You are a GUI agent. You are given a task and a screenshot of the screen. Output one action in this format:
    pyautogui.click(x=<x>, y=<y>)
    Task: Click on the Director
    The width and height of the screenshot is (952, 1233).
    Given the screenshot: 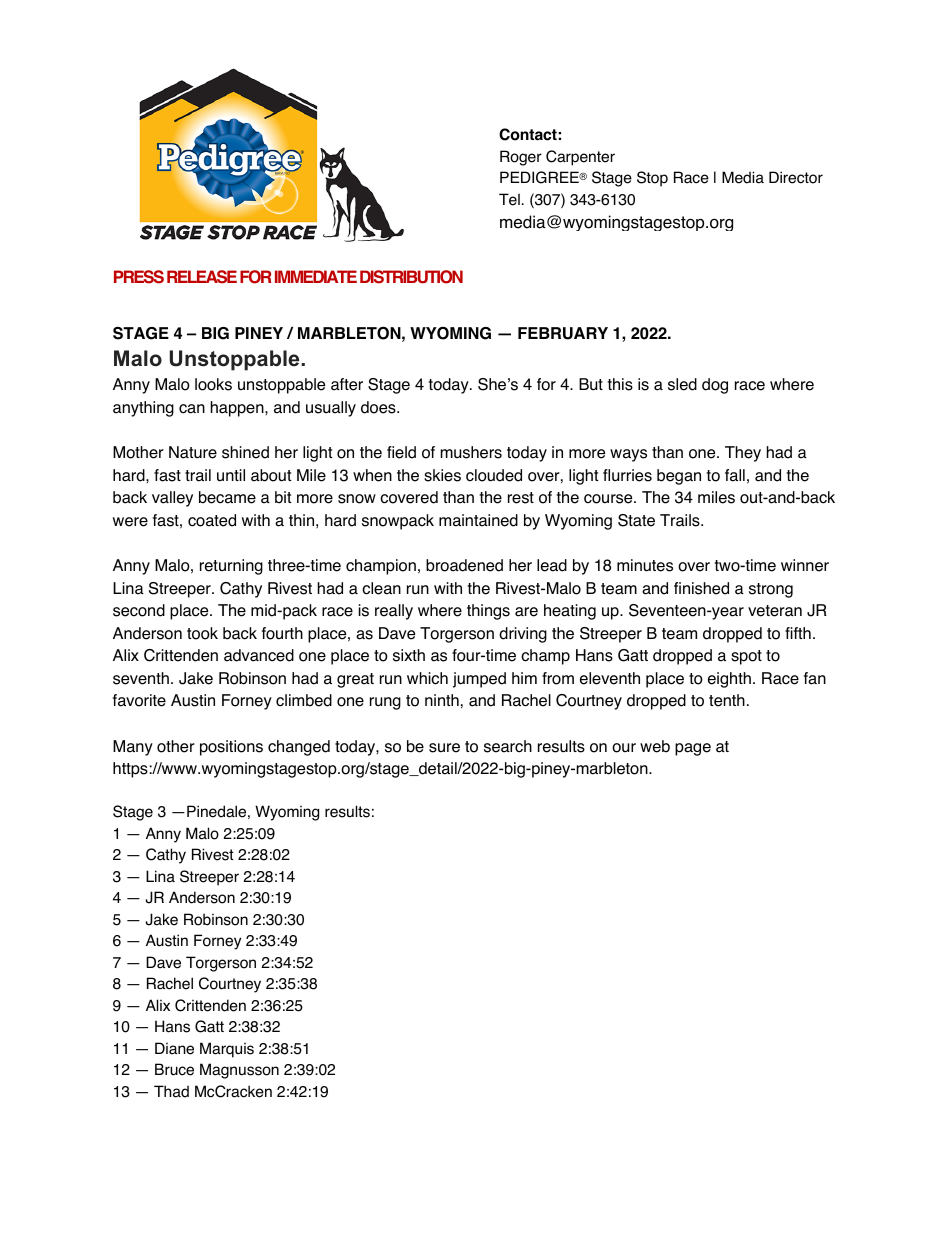 What is the action you would take?
    pyautogui.click(x=796, y=177)
